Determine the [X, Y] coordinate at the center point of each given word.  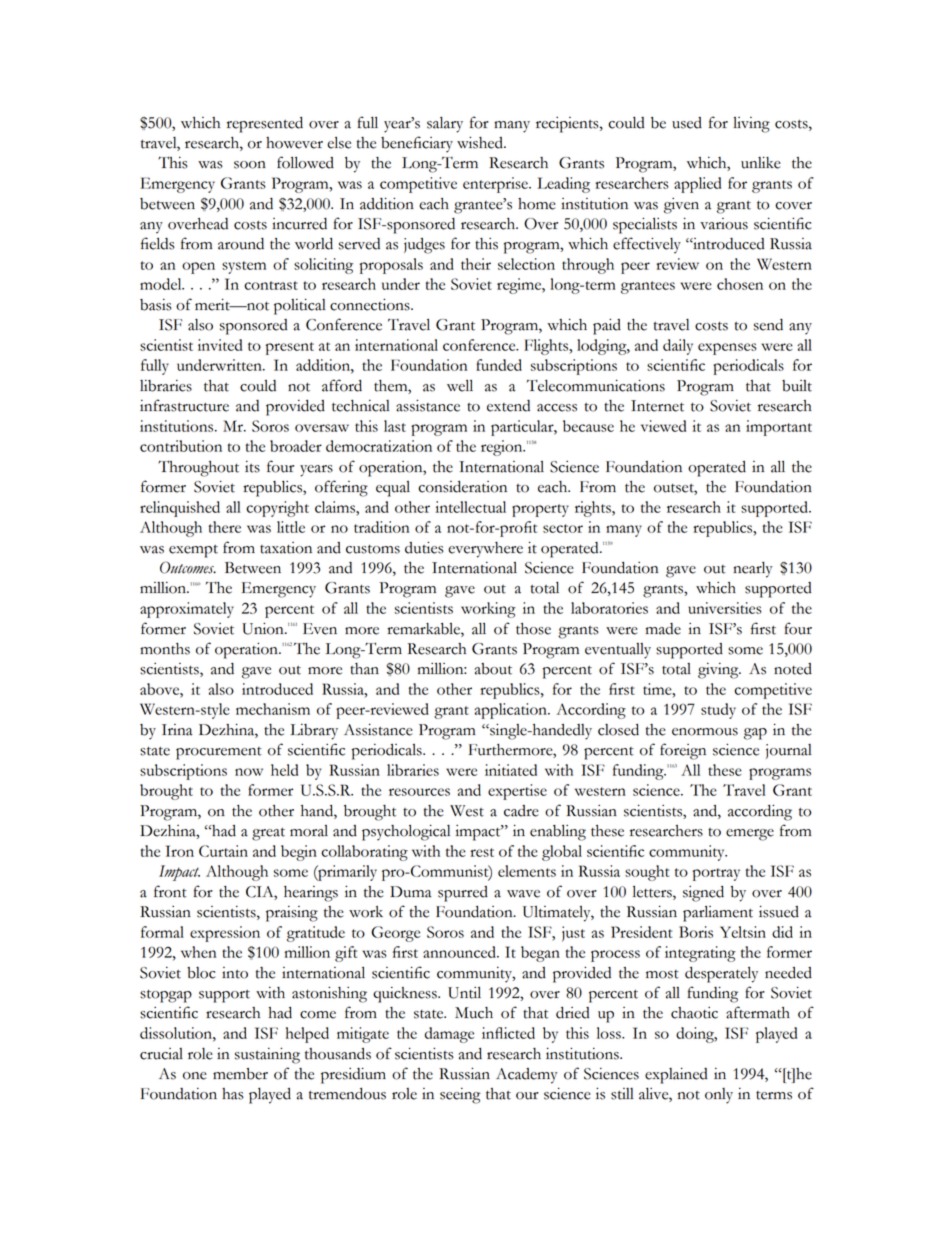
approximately [187, 610]
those [533, 629]
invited [220, 345]
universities [725, 608]
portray [716, 874]
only [719, 1096]
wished [481, 142]
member [240, 1074]
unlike [761, 162]
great [268, 834]
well [460, 386]
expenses [727, 349]
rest [482, 852]
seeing [460, 1096]
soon [250, 165]
